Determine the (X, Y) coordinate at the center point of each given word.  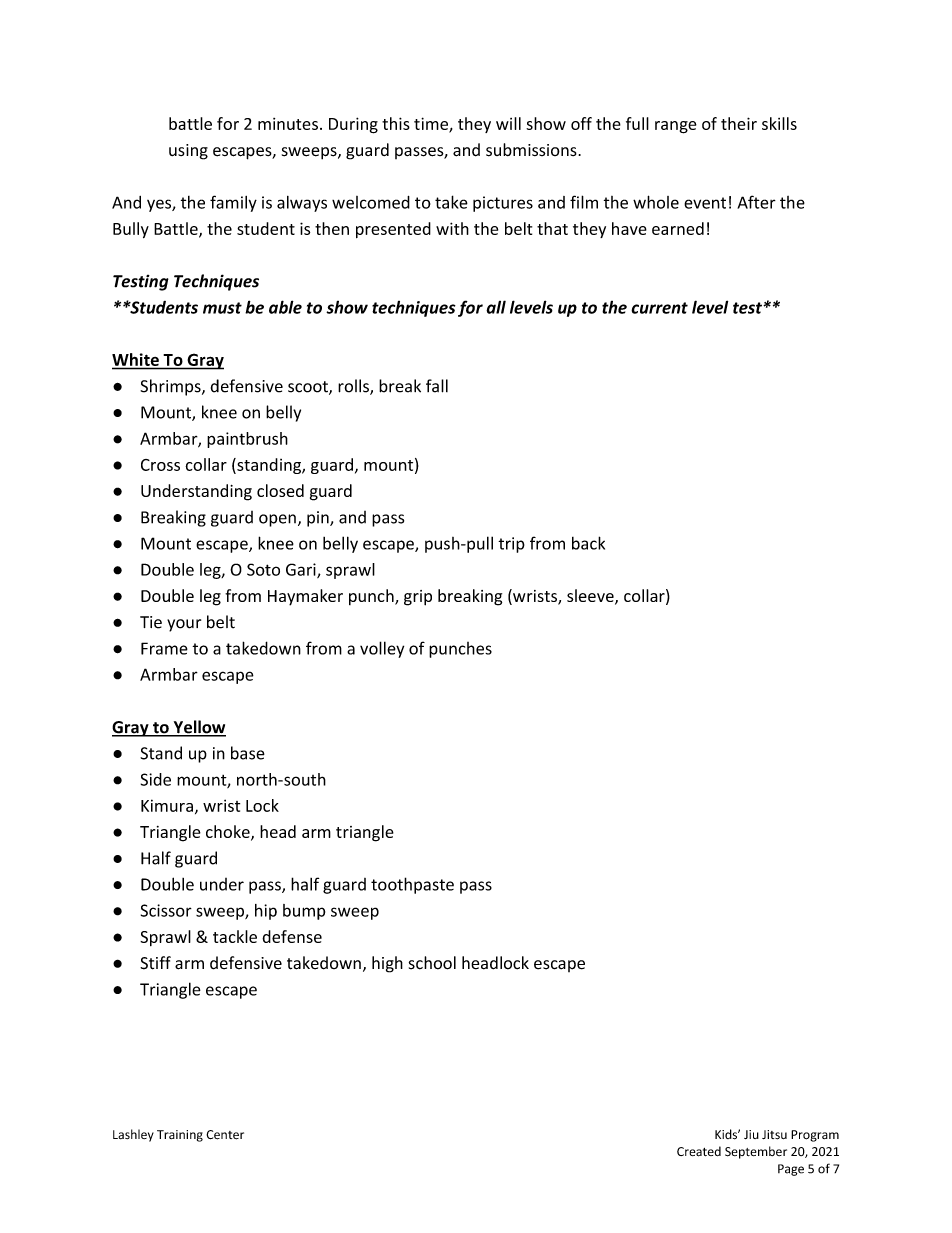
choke (229, 832)
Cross (160, 465)
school (432, 963)
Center (225, 1135)
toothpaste (412, 885)
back (588, 543)
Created (699, 1151)
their (739, 123)
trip (511, 545)
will (508, 123)
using (188, 152)
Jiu (751, 1134)
